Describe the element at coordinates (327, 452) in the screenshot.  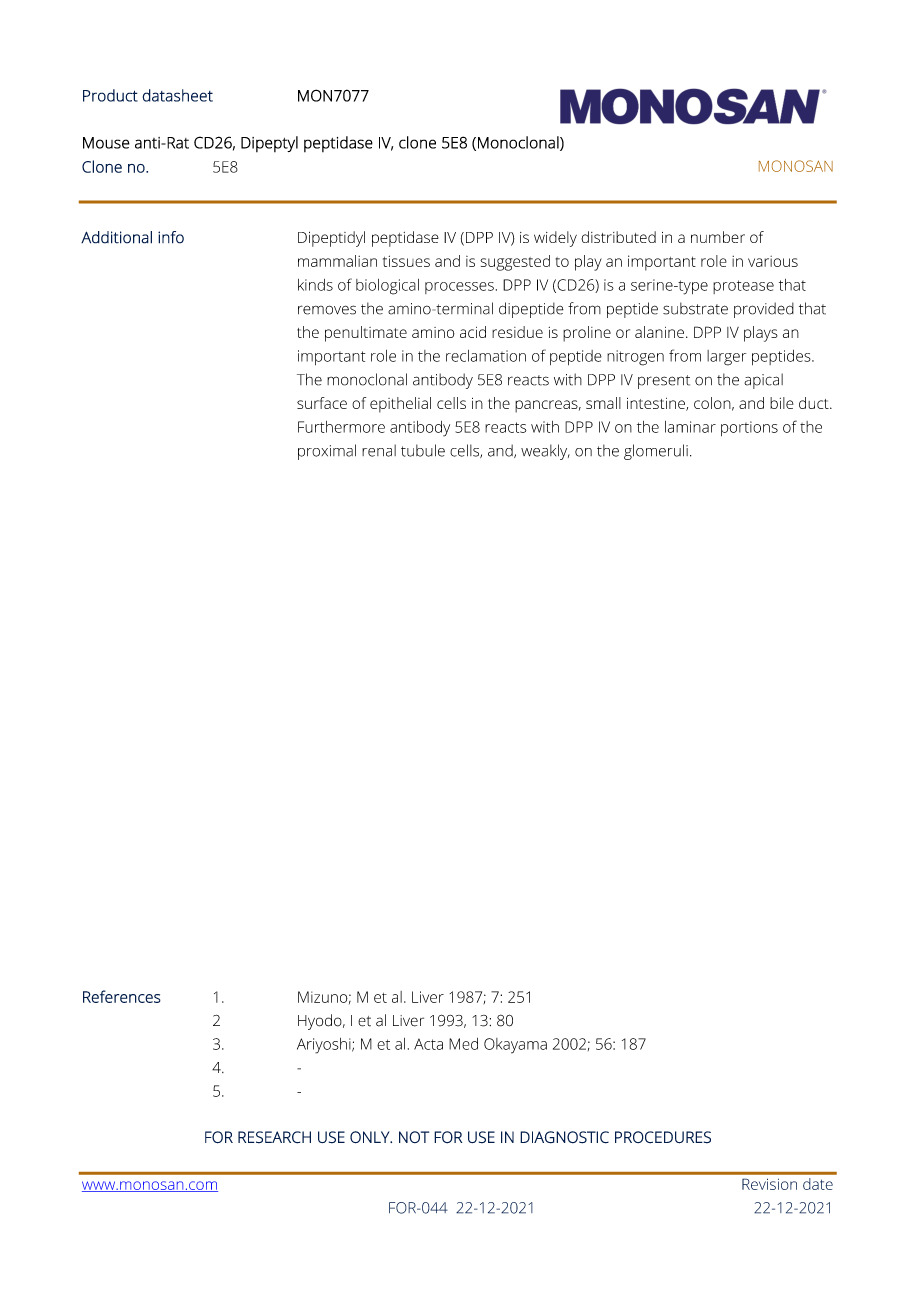
I see `proximal` at that location.
